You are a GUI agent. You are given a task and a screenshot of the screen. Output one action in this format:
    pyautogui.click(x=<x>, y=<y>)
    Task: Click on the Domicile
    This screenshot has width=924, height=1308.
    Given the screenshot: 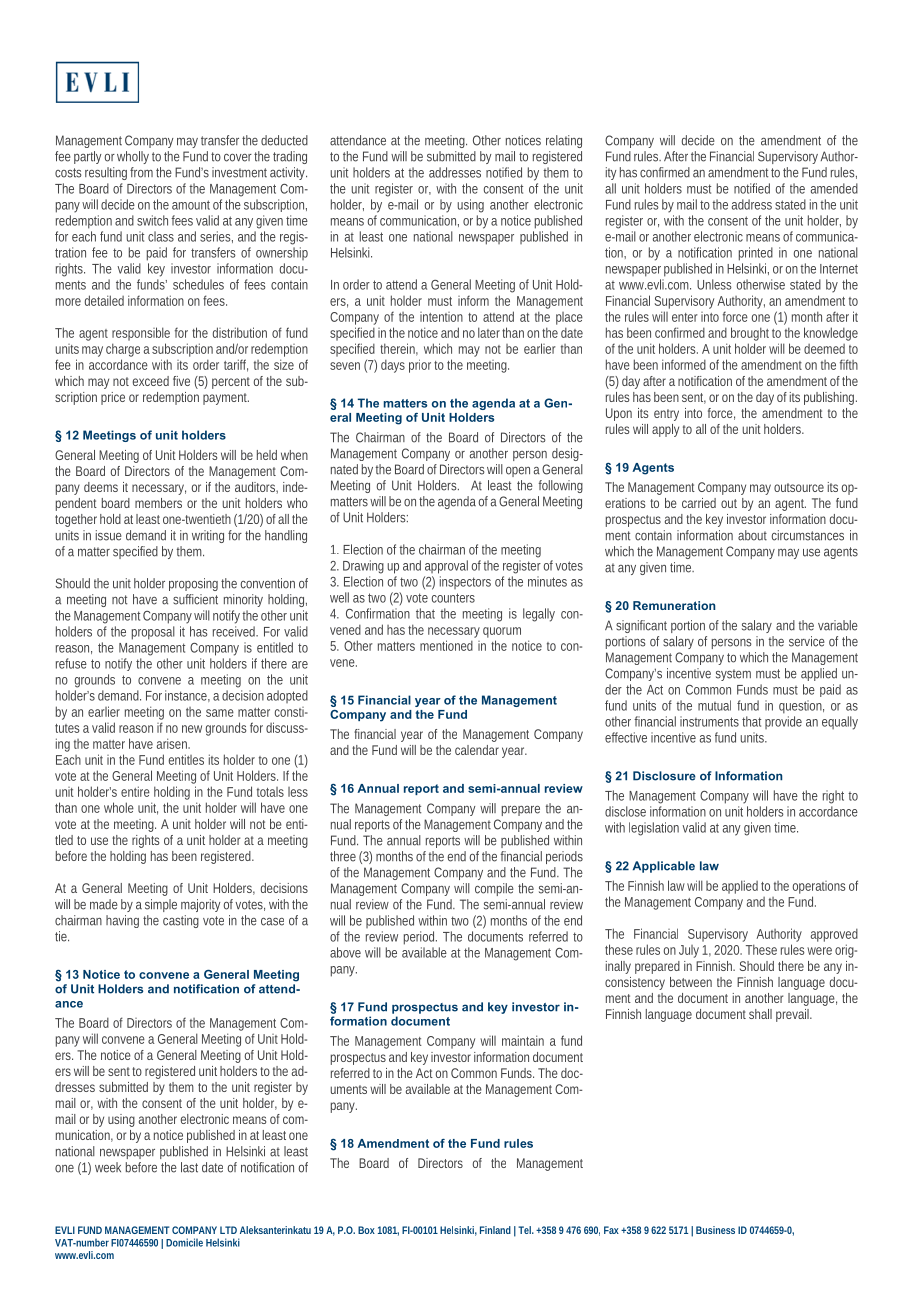 What is the action you would take?
    pyautogui.click(x=184, y=1242)
